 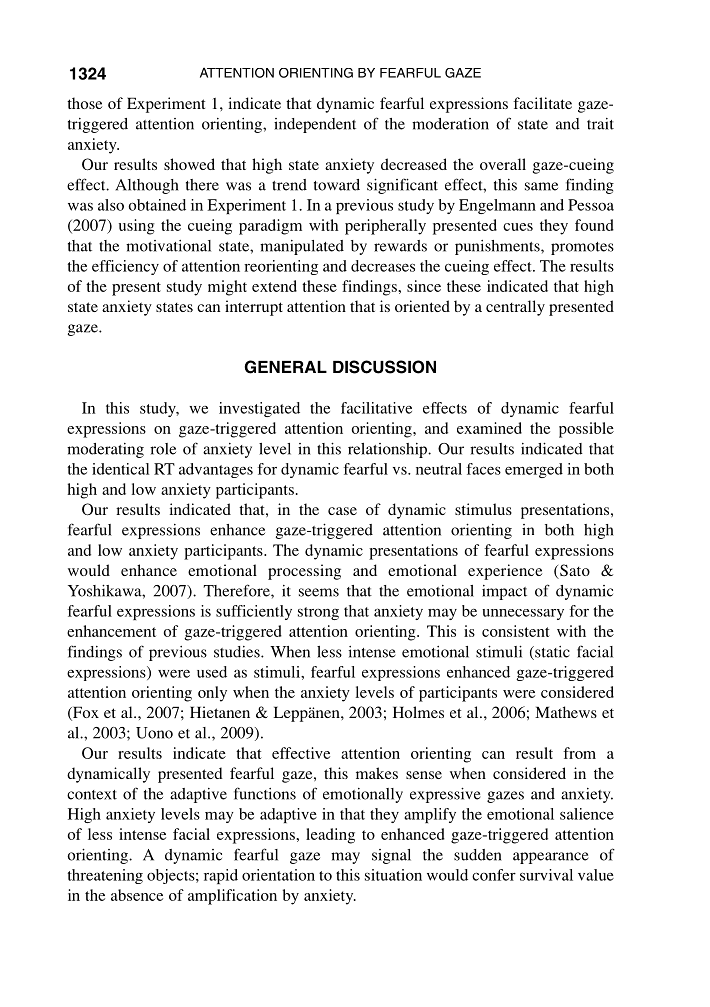 I want to click on facilitate, so click(x=542, y=103).
